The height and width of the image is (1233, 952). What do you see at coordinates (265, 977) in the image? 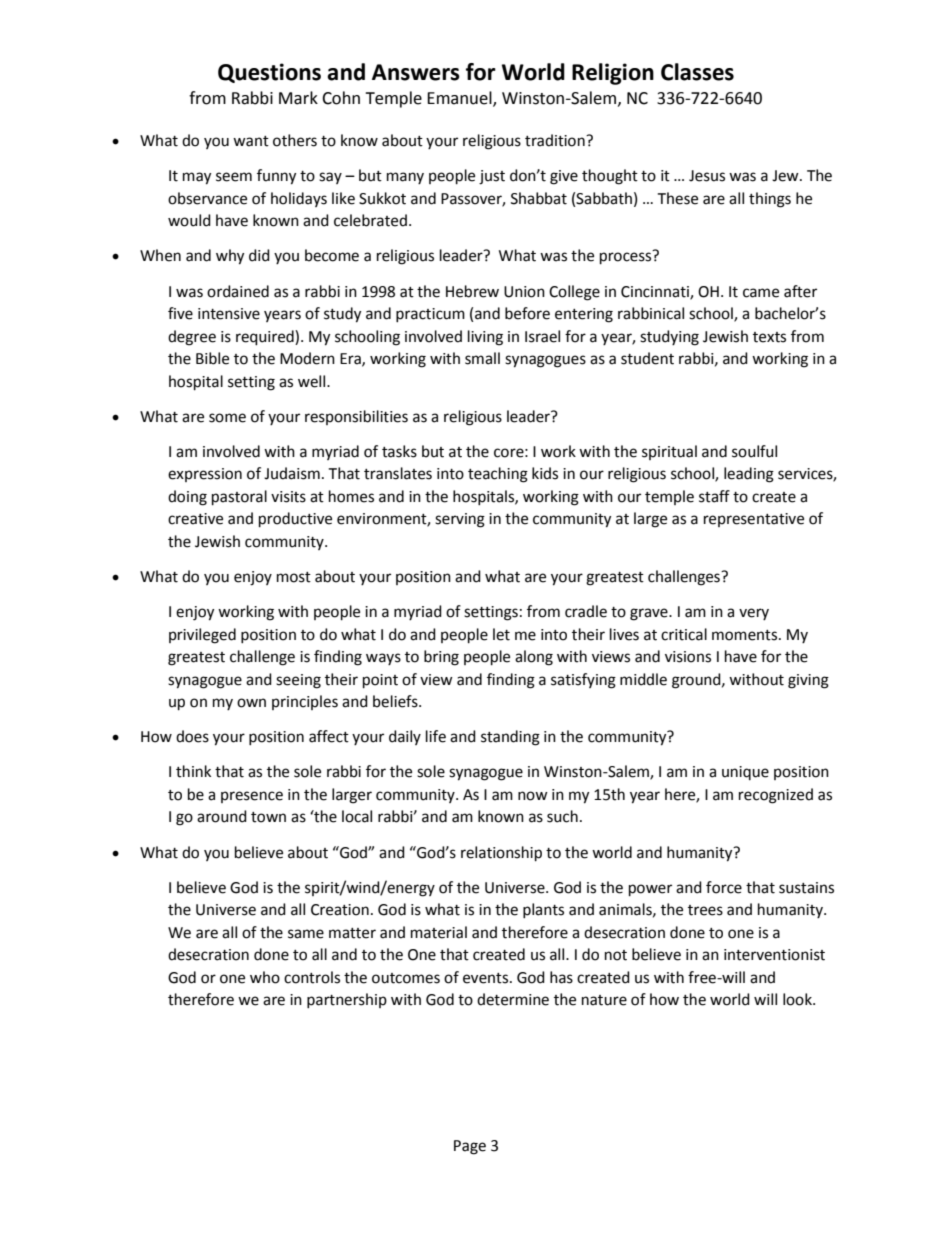
I see `who` at bounding box center [265, 977].
